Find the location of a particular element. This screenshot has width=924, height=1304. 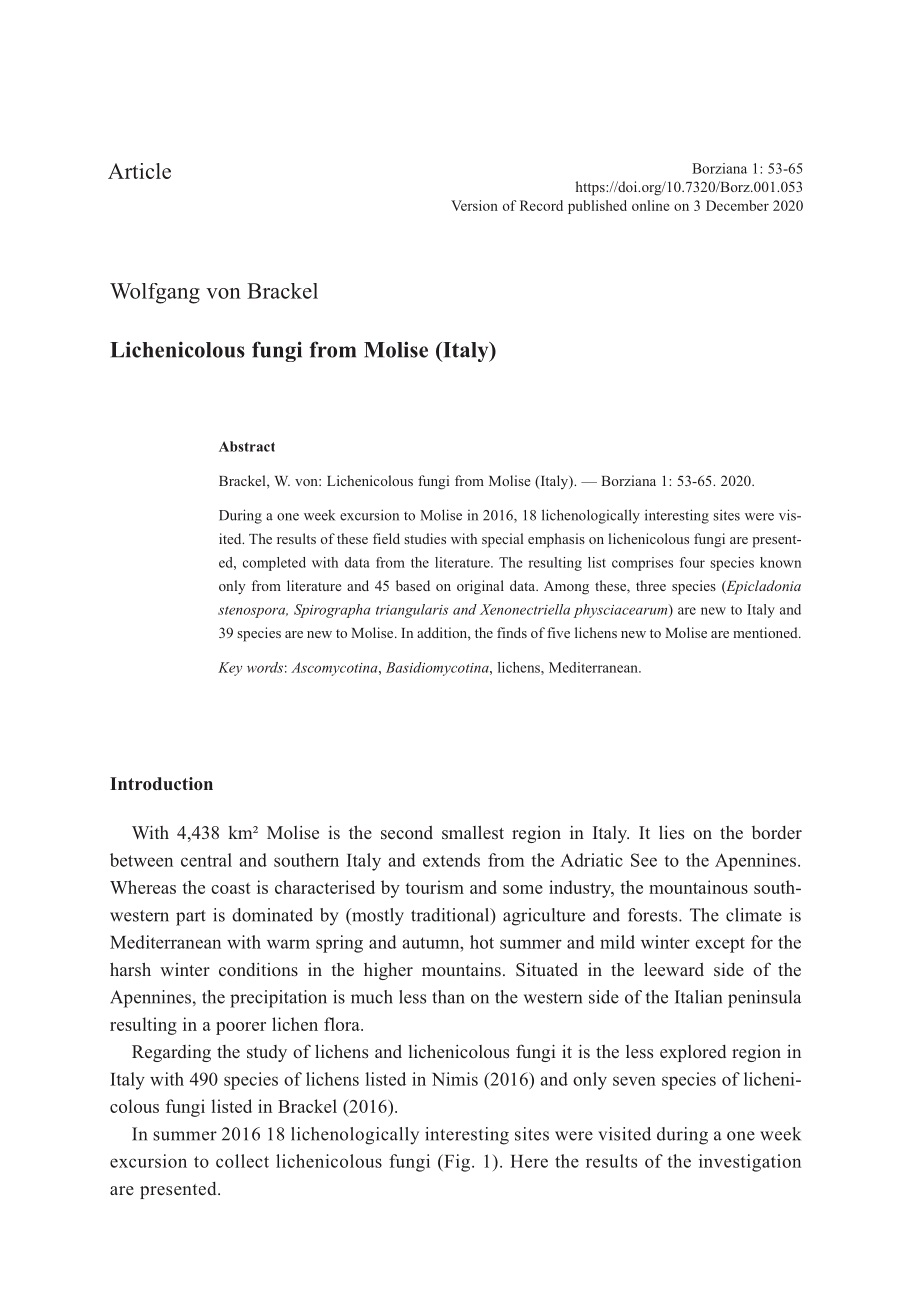

Article is located at coordinates (139, 171).
